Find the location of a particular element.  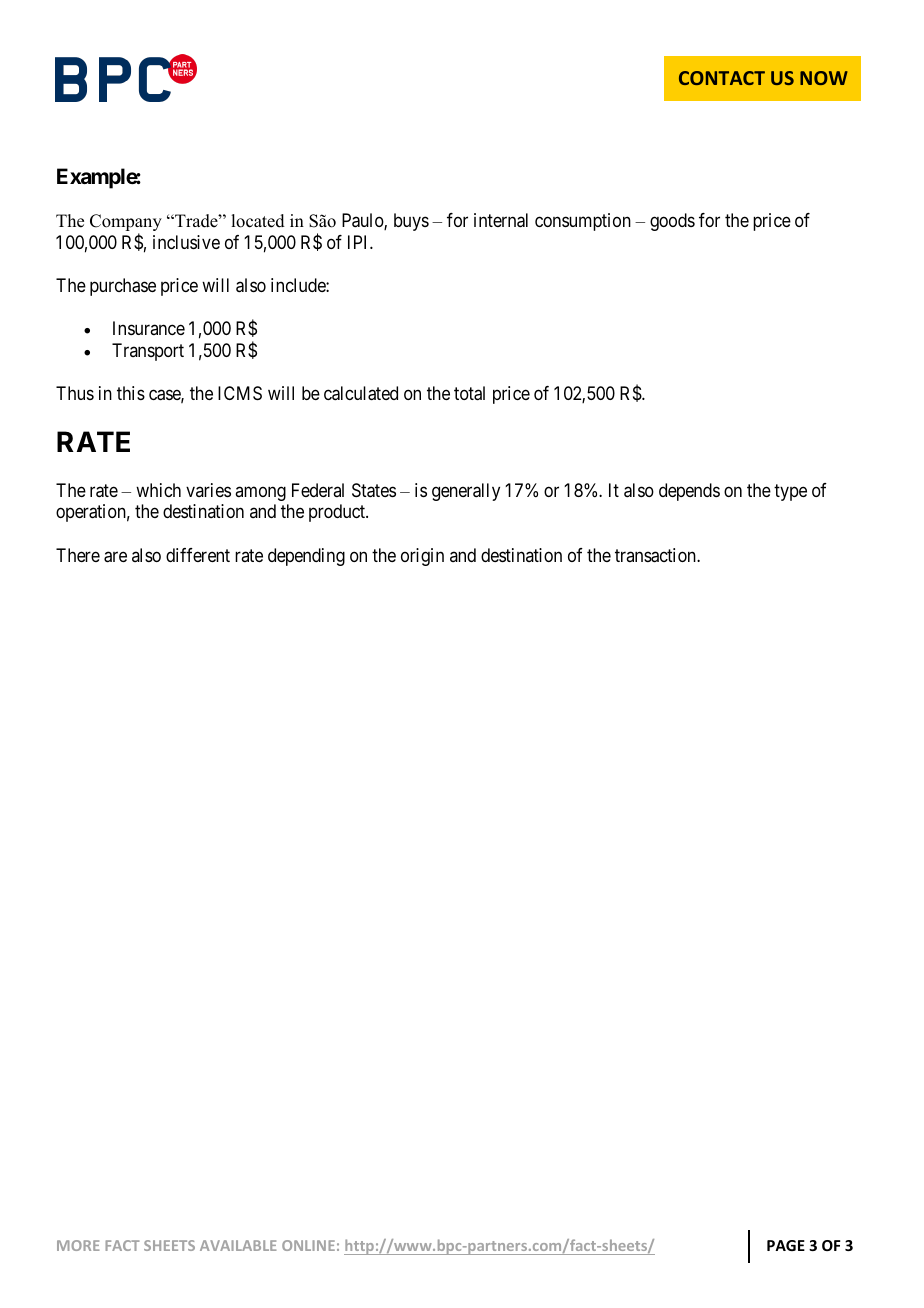

AVAILABLE is located at coordinates (238, 1245).
